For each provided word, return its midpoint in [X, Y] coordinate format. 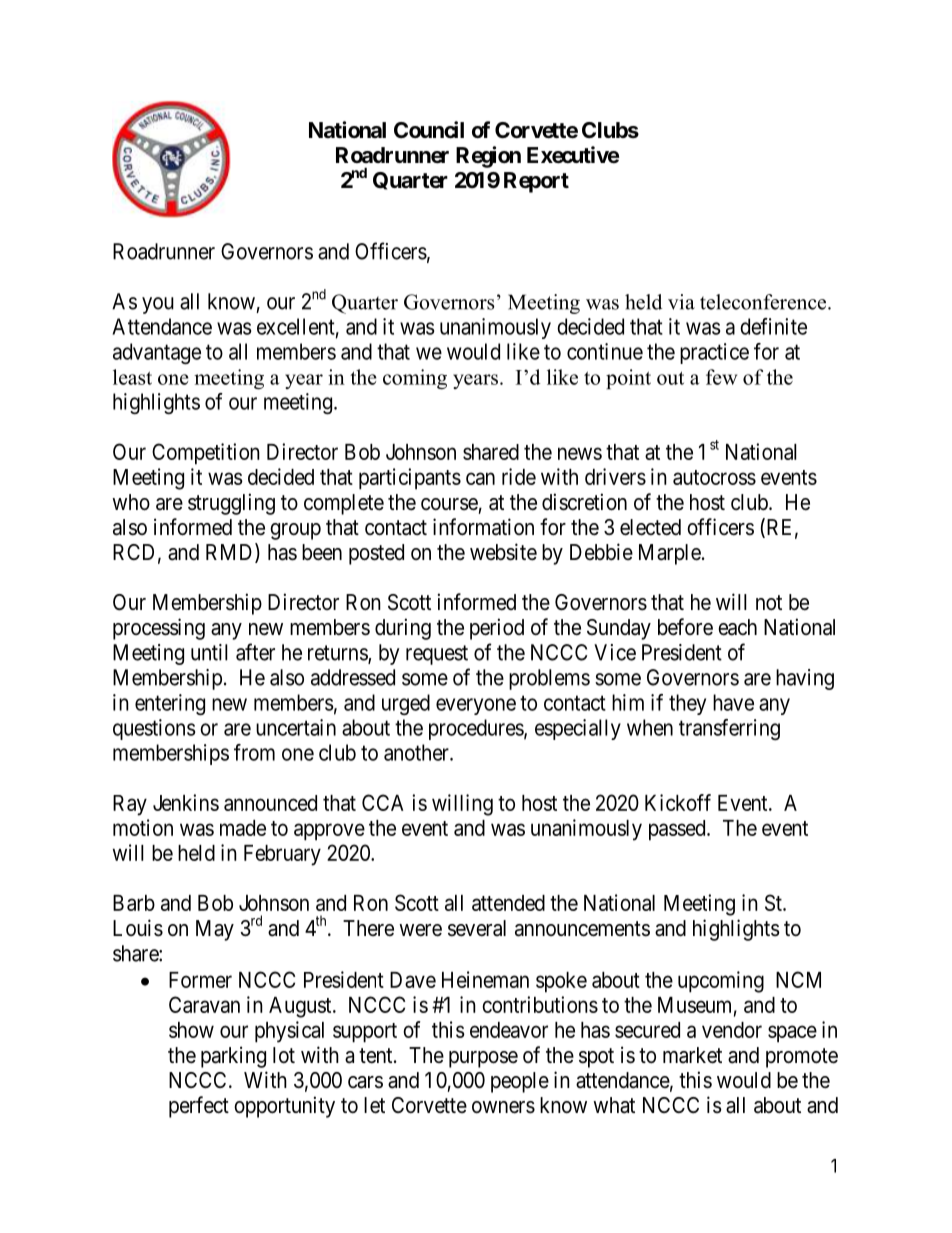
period [497, 629]
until [209, 652]
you [158, 305]
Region [488, 157]
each [737, 627]
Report [536, 182]
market [692, 1055]
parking [233, 1057]
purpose [483, 1059]
